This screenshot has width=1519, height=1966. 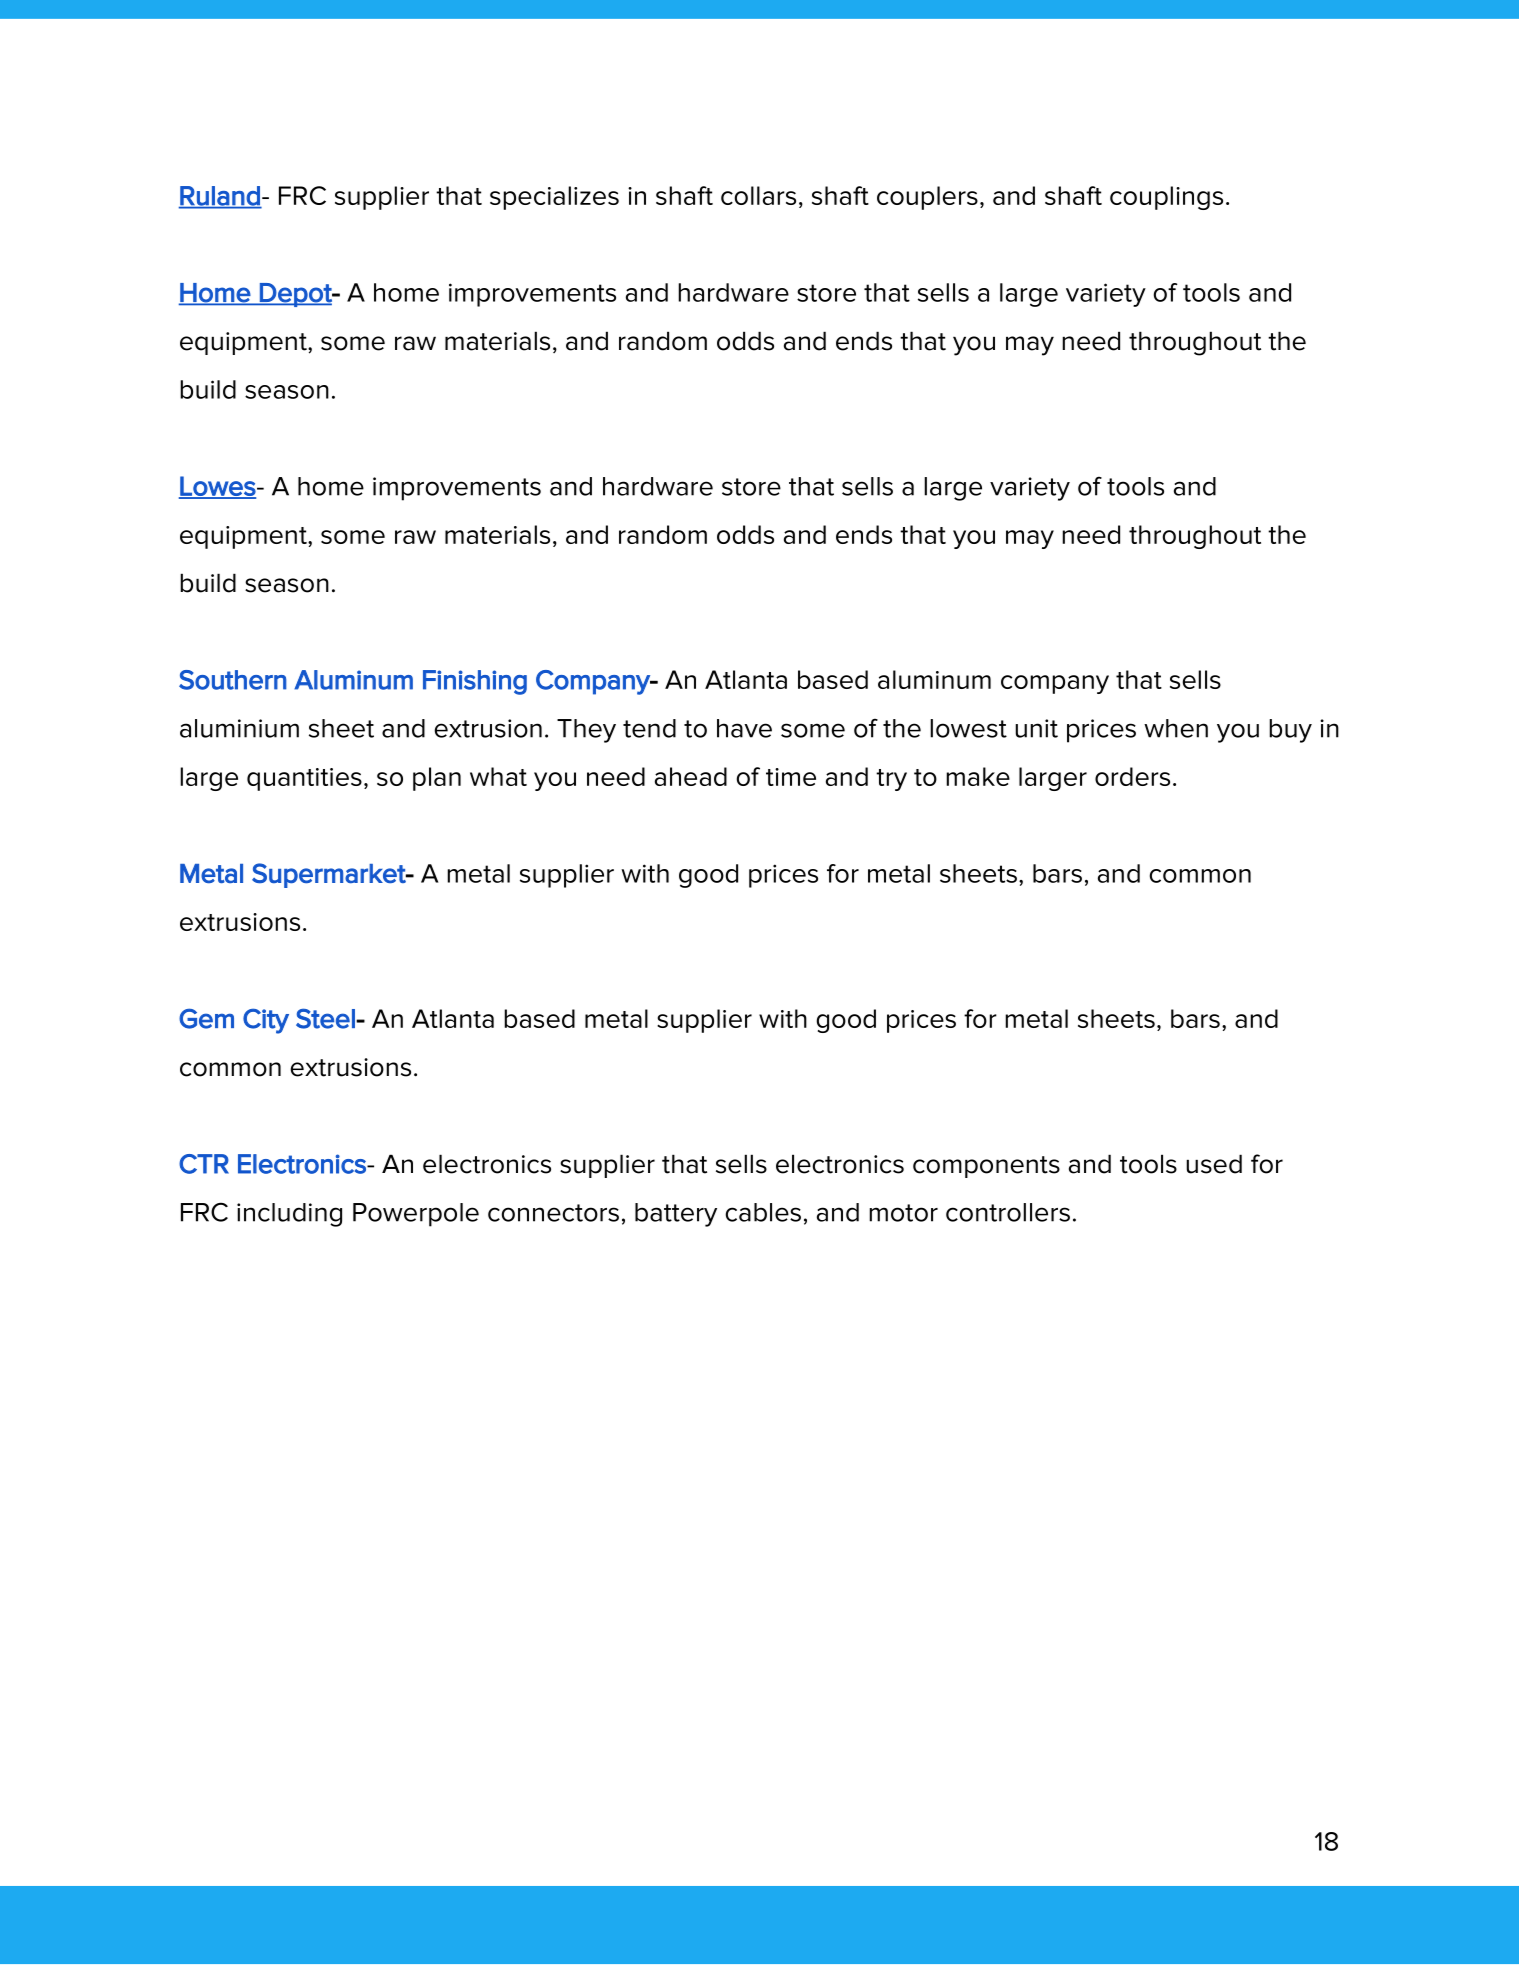 I want to click on orders, so click(x=1132, y=776).
